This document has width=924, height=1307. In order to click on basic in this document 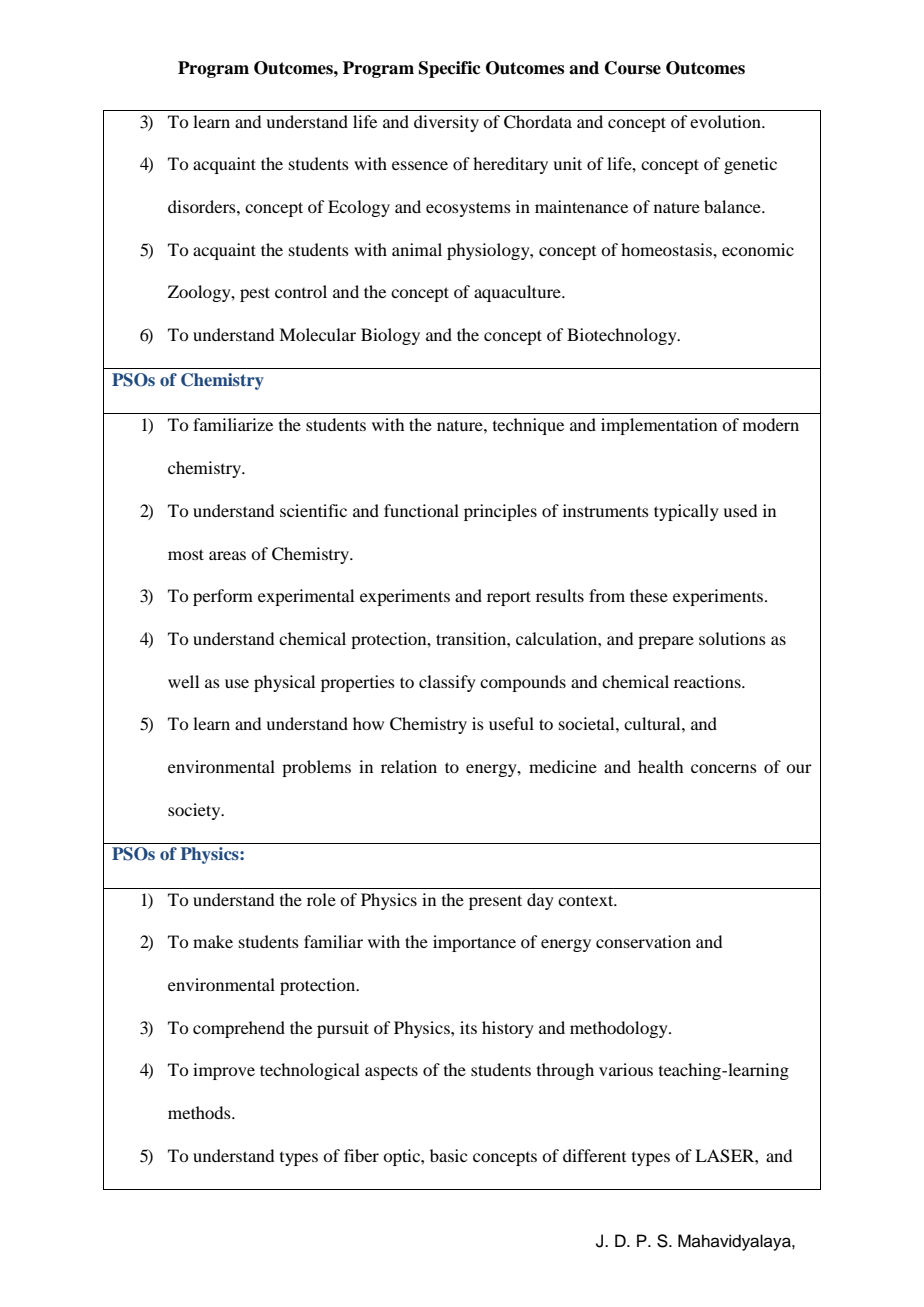, I will do `click(448, 1155)`.
